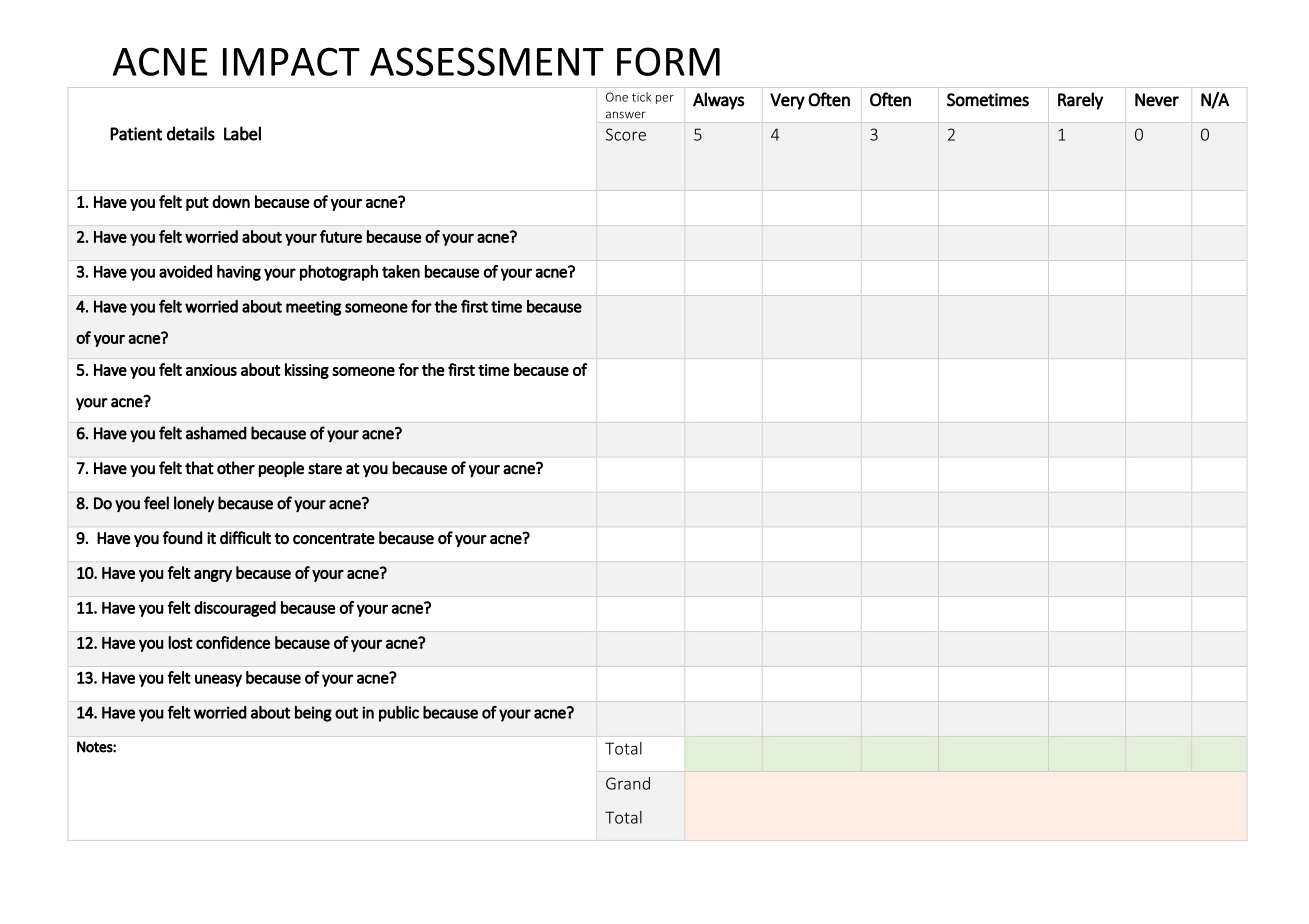 This screenshot has height=924, width=1309. What do you see at coordinates (1157, 100) in the screenshot?
I see `Never` at bounding box center [1157, 100].
